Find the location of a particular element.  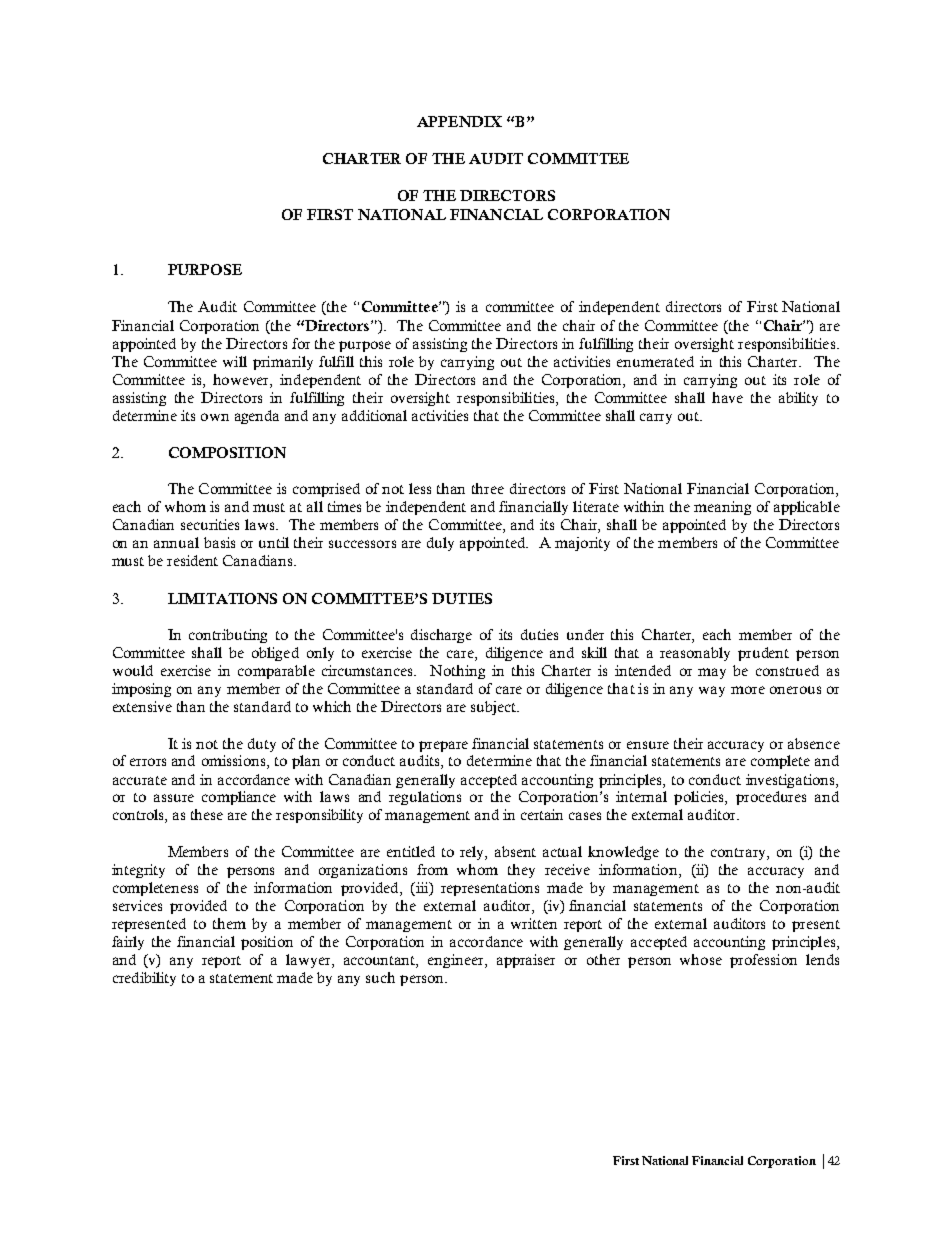

additional is located at coordinates (374, 415).
